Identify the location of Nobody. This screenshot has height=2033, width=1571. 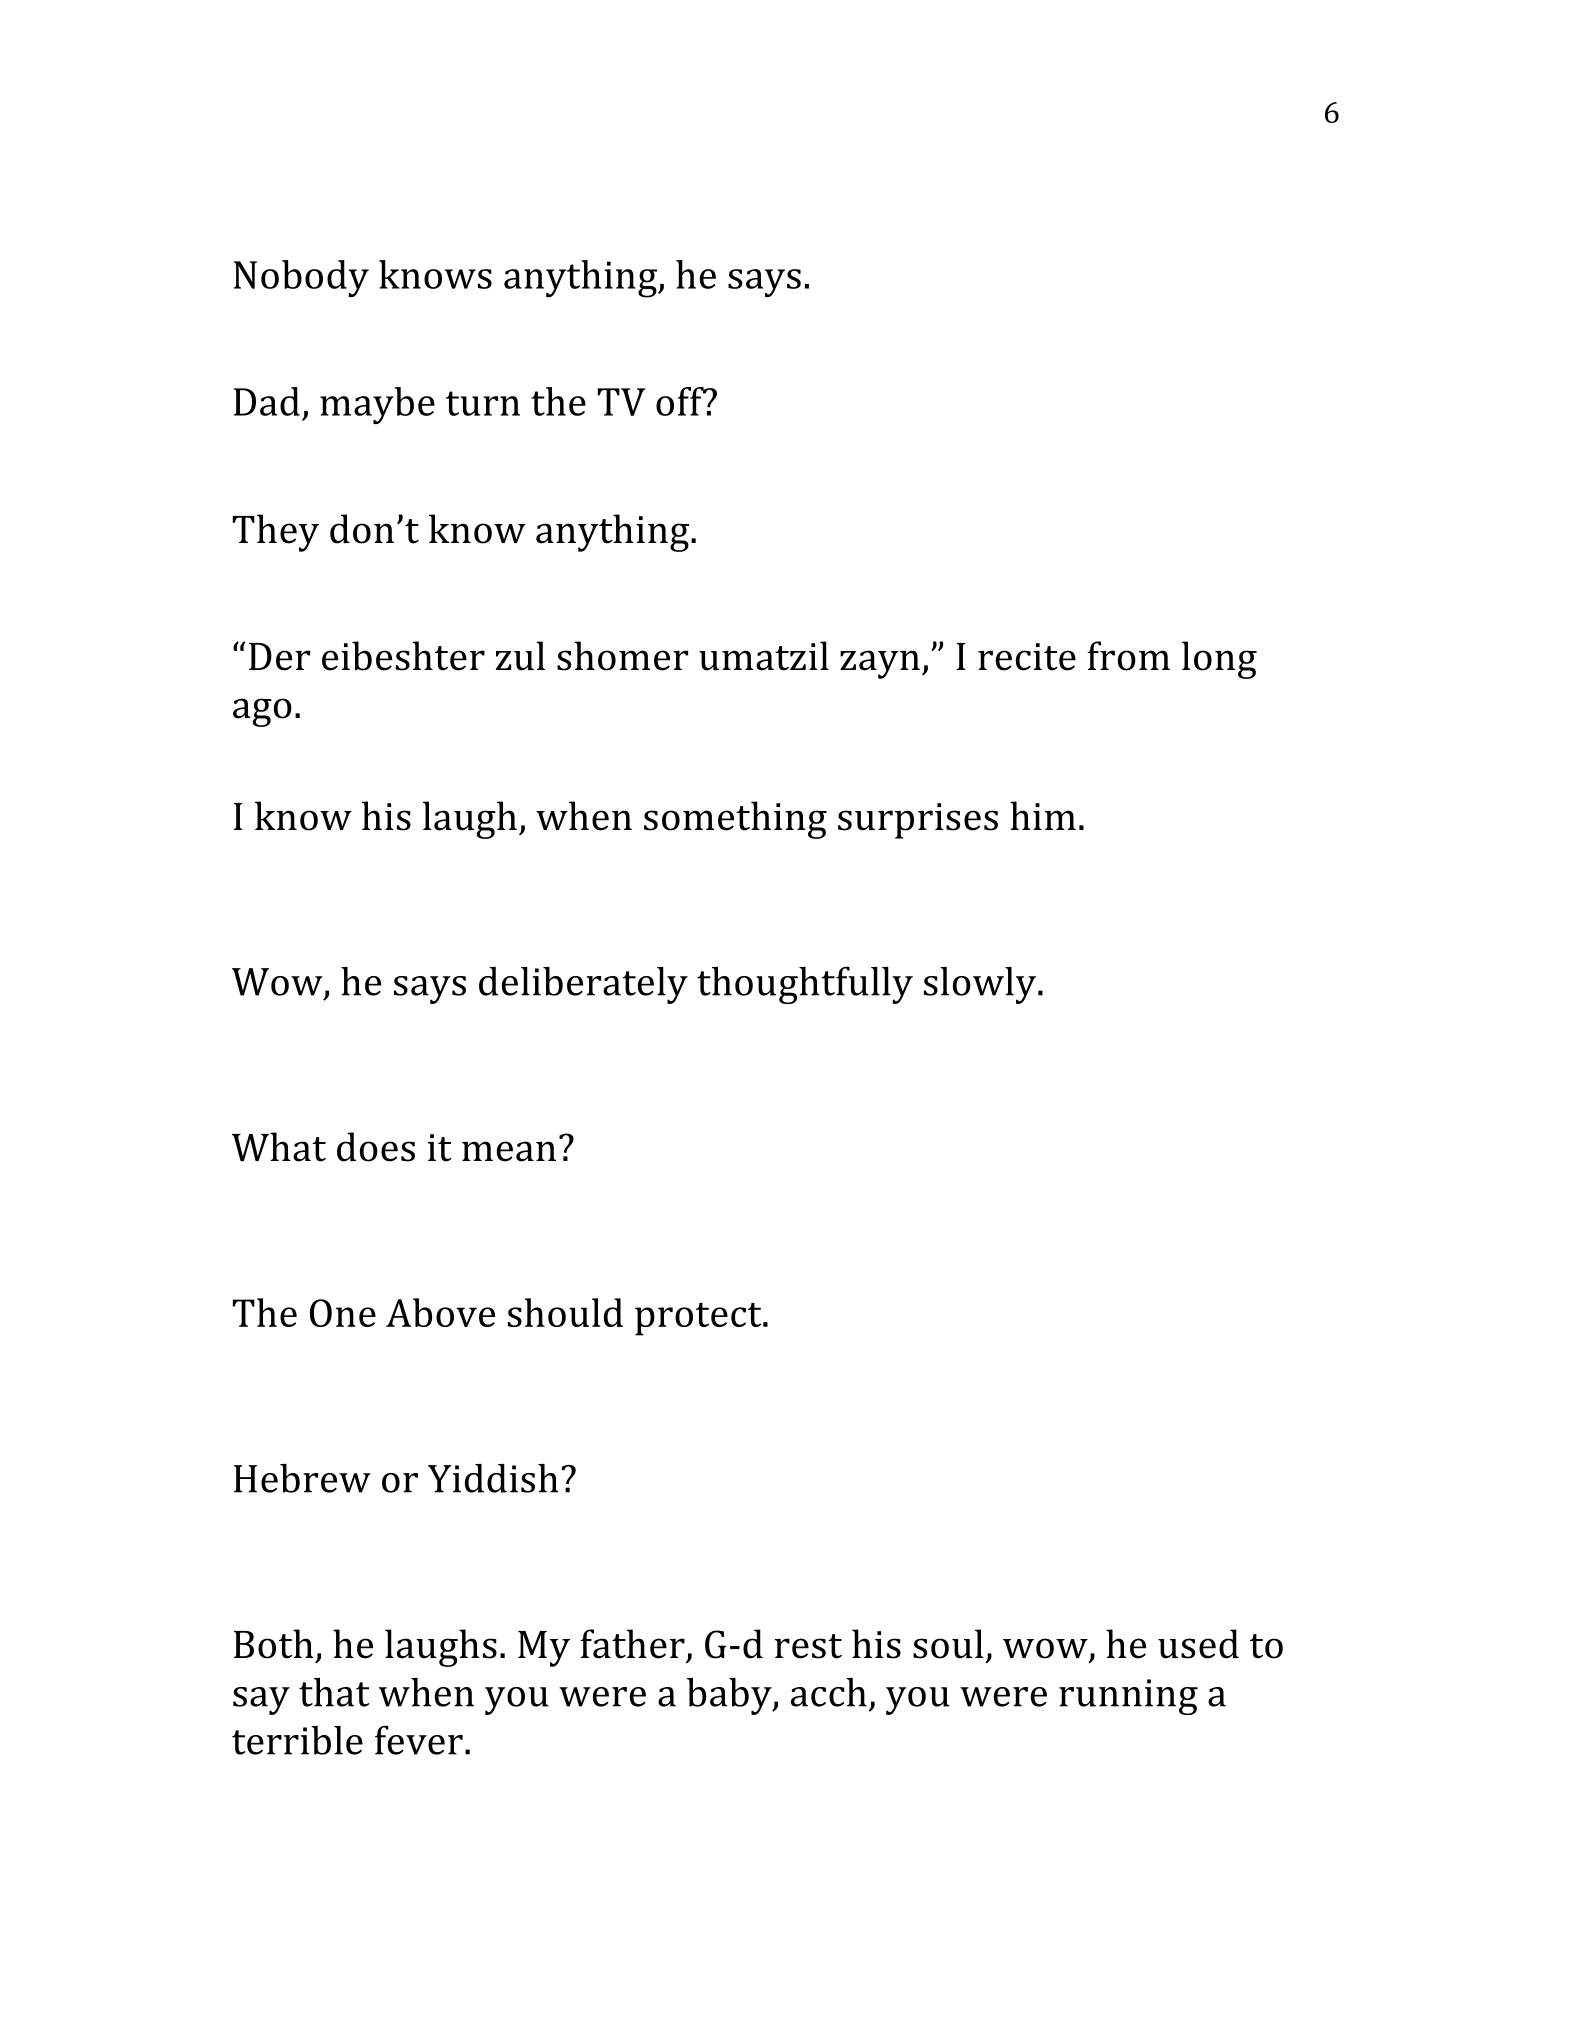
(301, 278).
